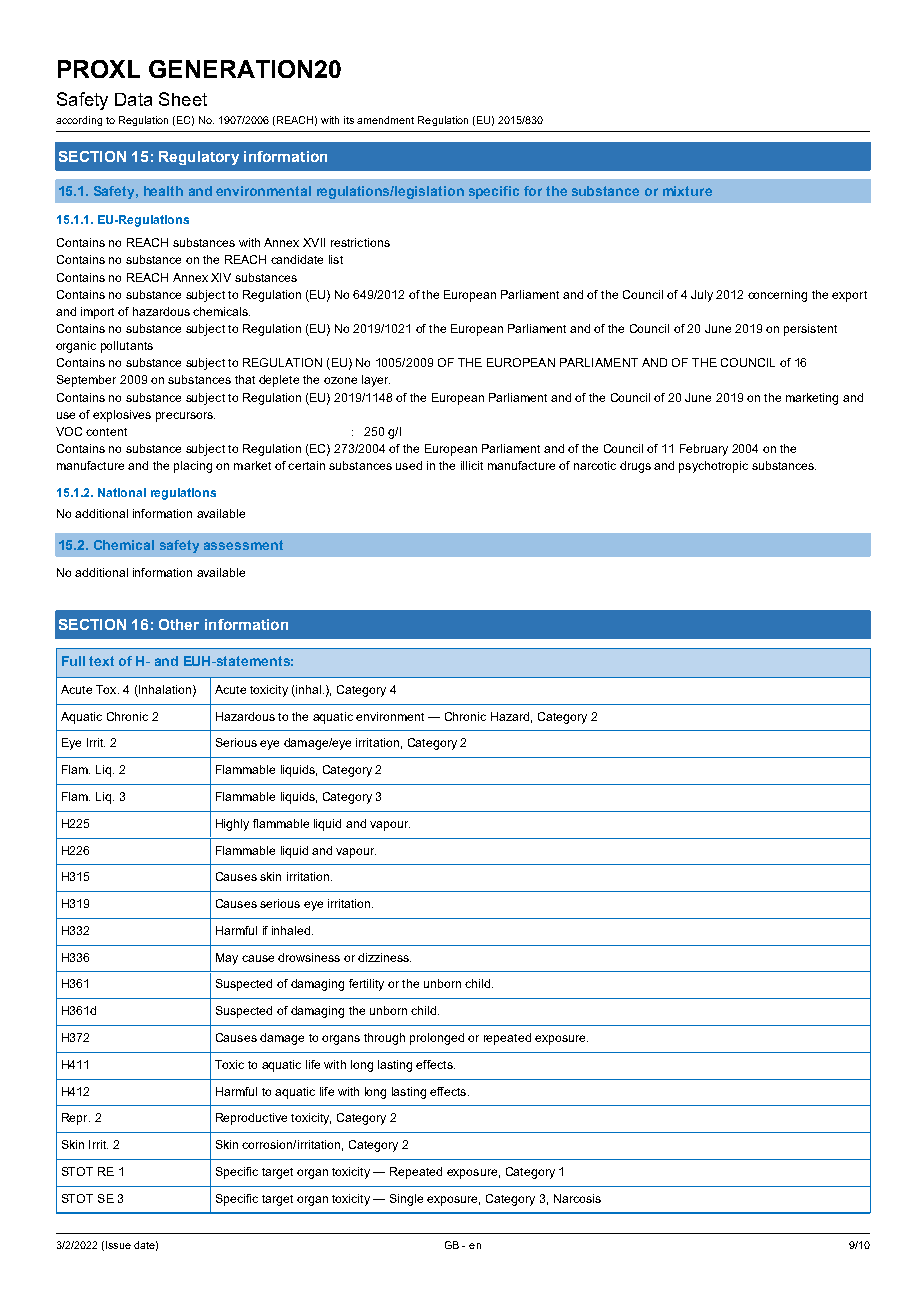 This screenshot has height=1308, width=924. Describe the element at coordinates (183, 99) in the screenshot. I see `Sheet` at that location.
